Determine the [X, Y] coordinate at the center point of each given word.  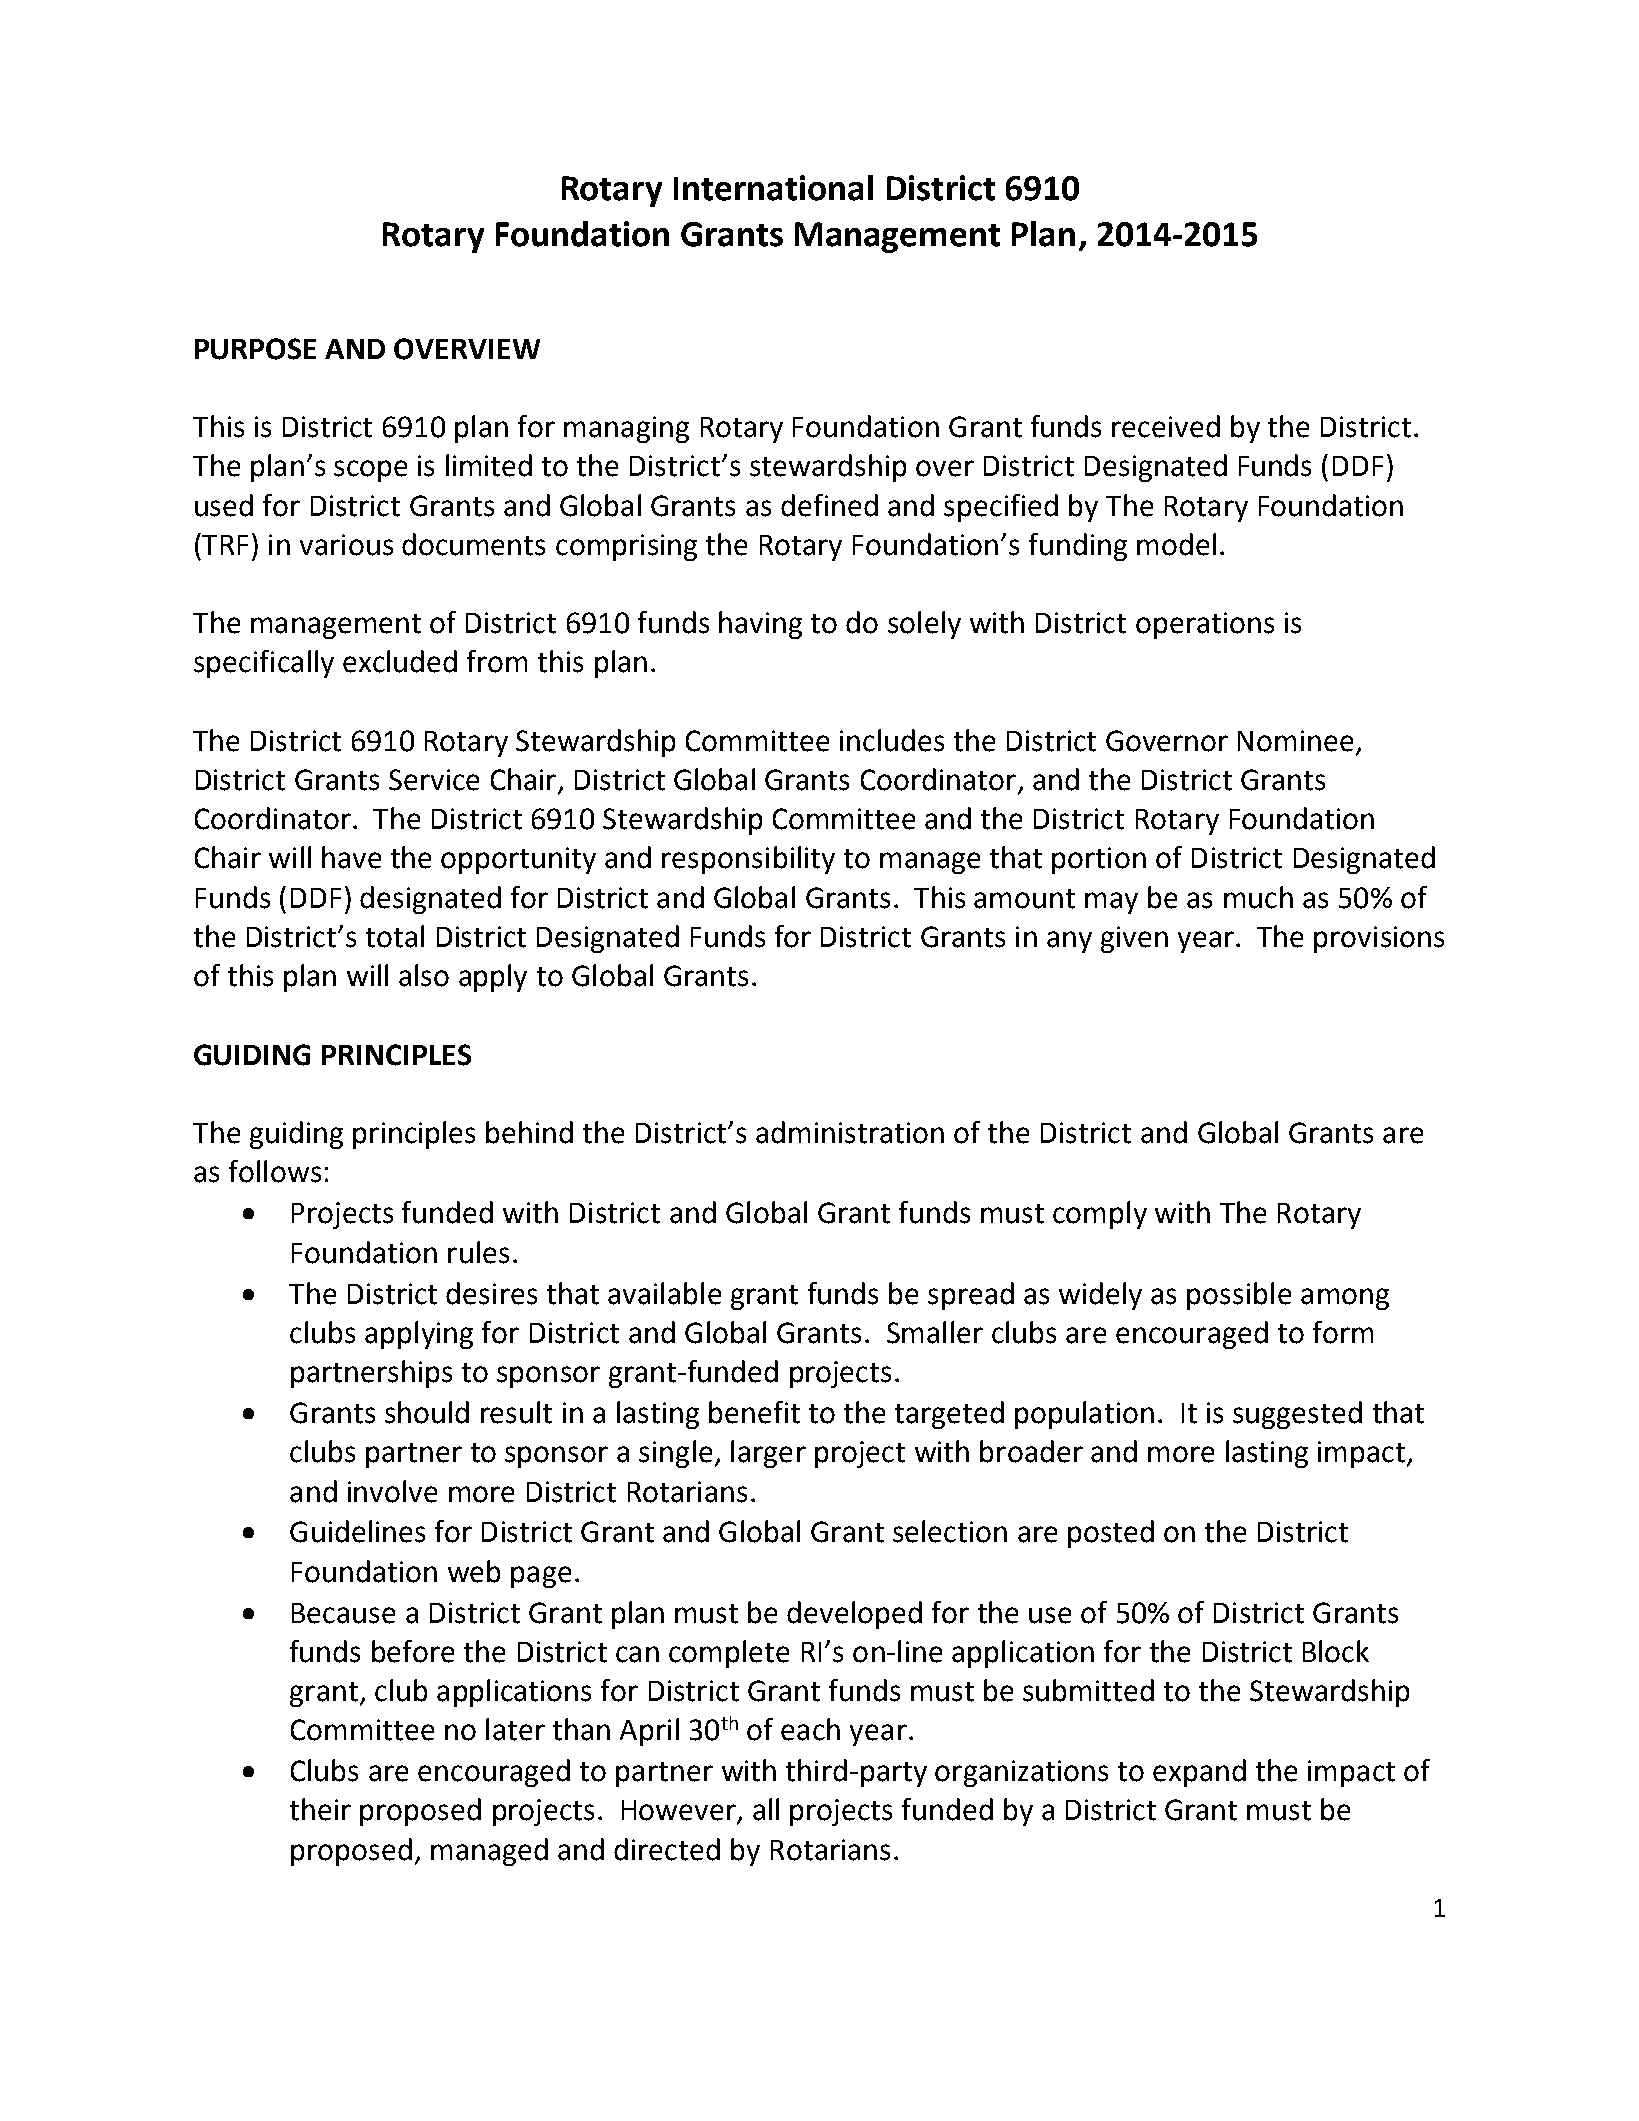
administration [850, 1132]
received [1166, 426]
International [773, 188]
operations [1205, 625]
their [320, 1809]
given [1134, 939]
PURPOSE [255, 349]
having [760, 625]
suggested [1297, 1415]
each [810, 1729]
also [424, 975]
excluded [400, 661]
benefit [754, 1412]
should [427, 1412]
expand [1199, 1773]
